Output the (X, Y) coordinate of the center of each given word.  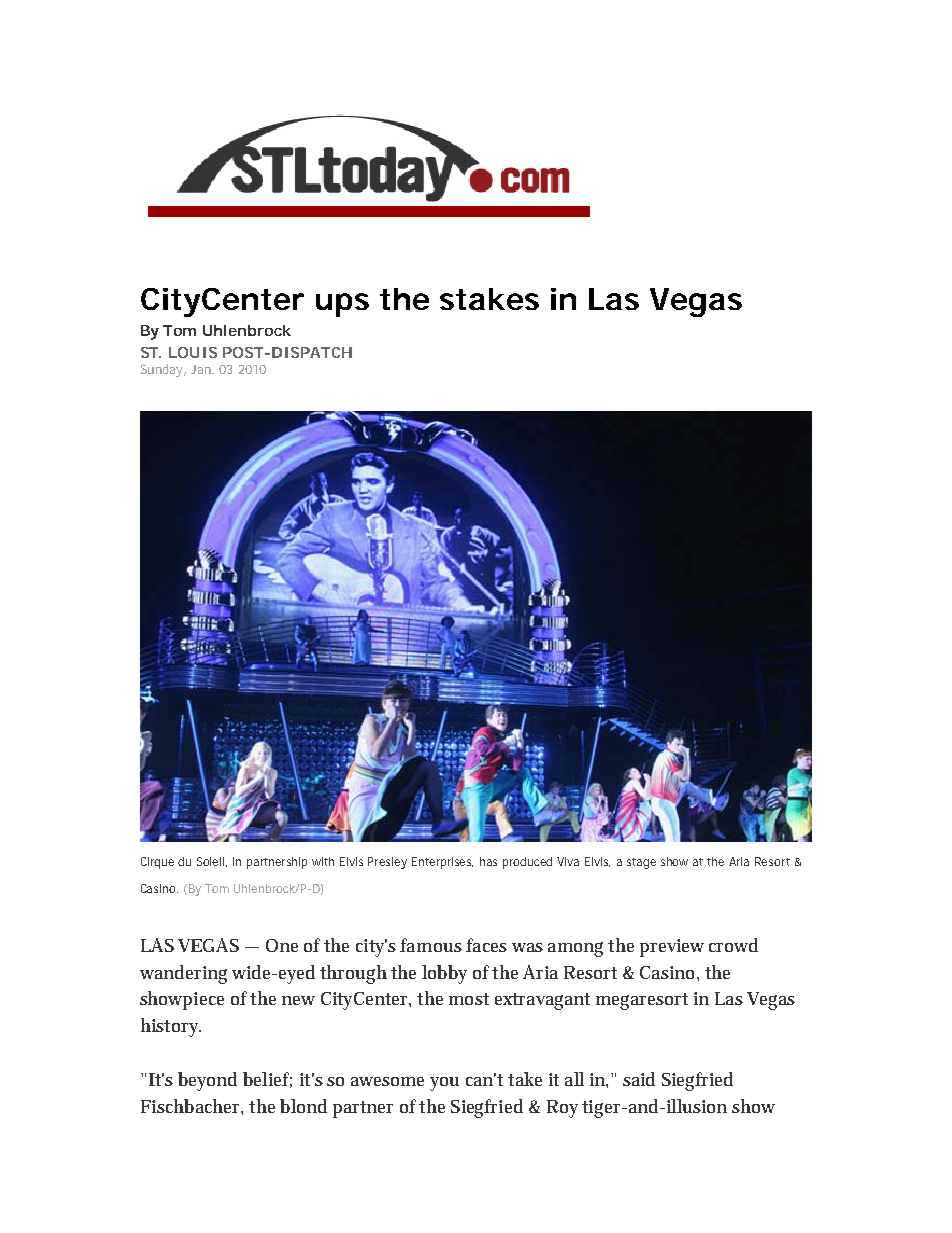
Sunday (163, 370)
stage (641, 863)
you (444, 1084)
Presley (387, 863)
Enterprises (442, 863)
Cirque (157, 863)
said (639, 1079)
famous (431, 945)
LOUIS (193, 352)
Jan (202, 369)
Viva (568, 861)
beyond (207, 1081)
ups (342, 305)
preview (672, 948)
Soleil (212, 862)
